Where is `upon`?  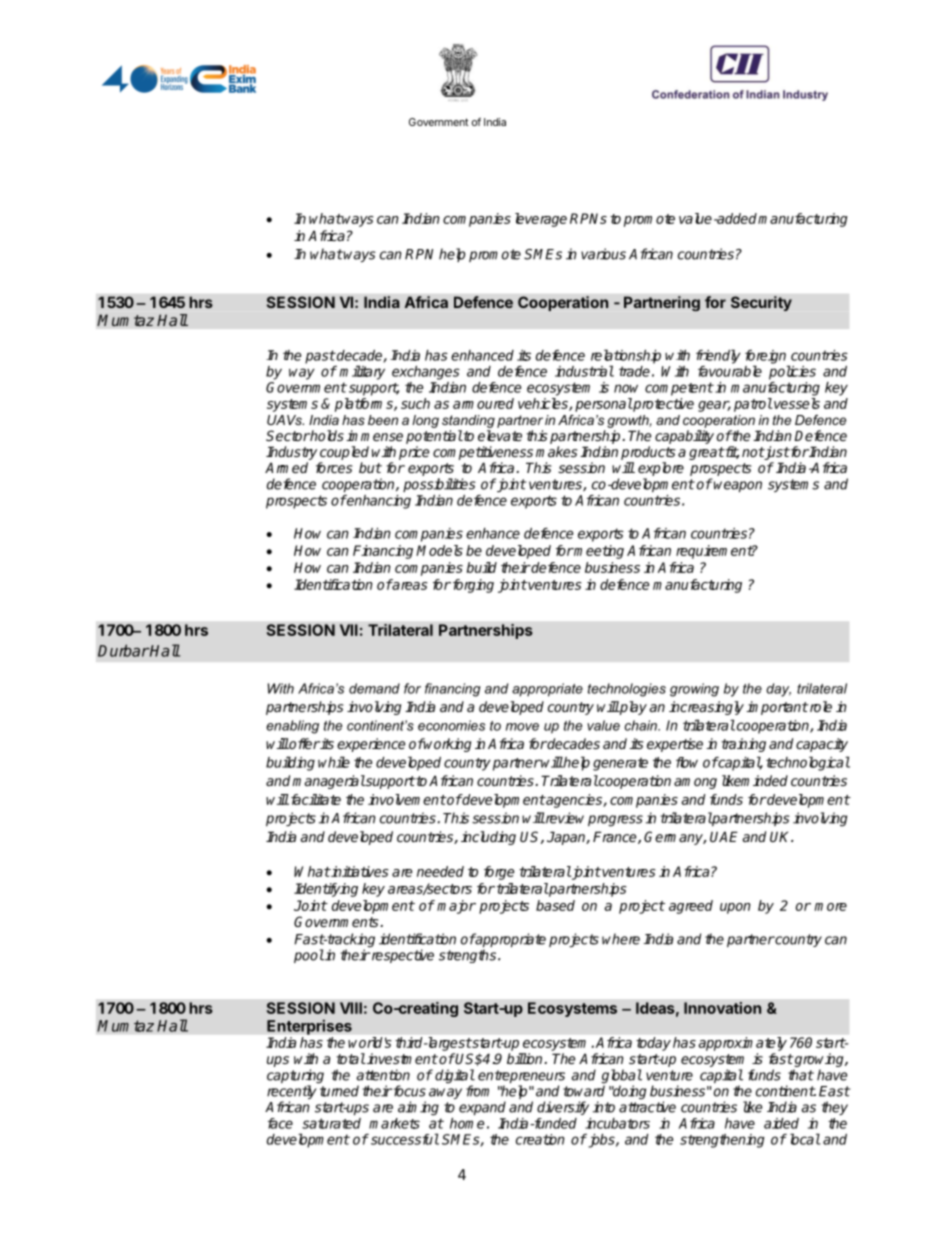 upon is located at coordinates (735, 908).
